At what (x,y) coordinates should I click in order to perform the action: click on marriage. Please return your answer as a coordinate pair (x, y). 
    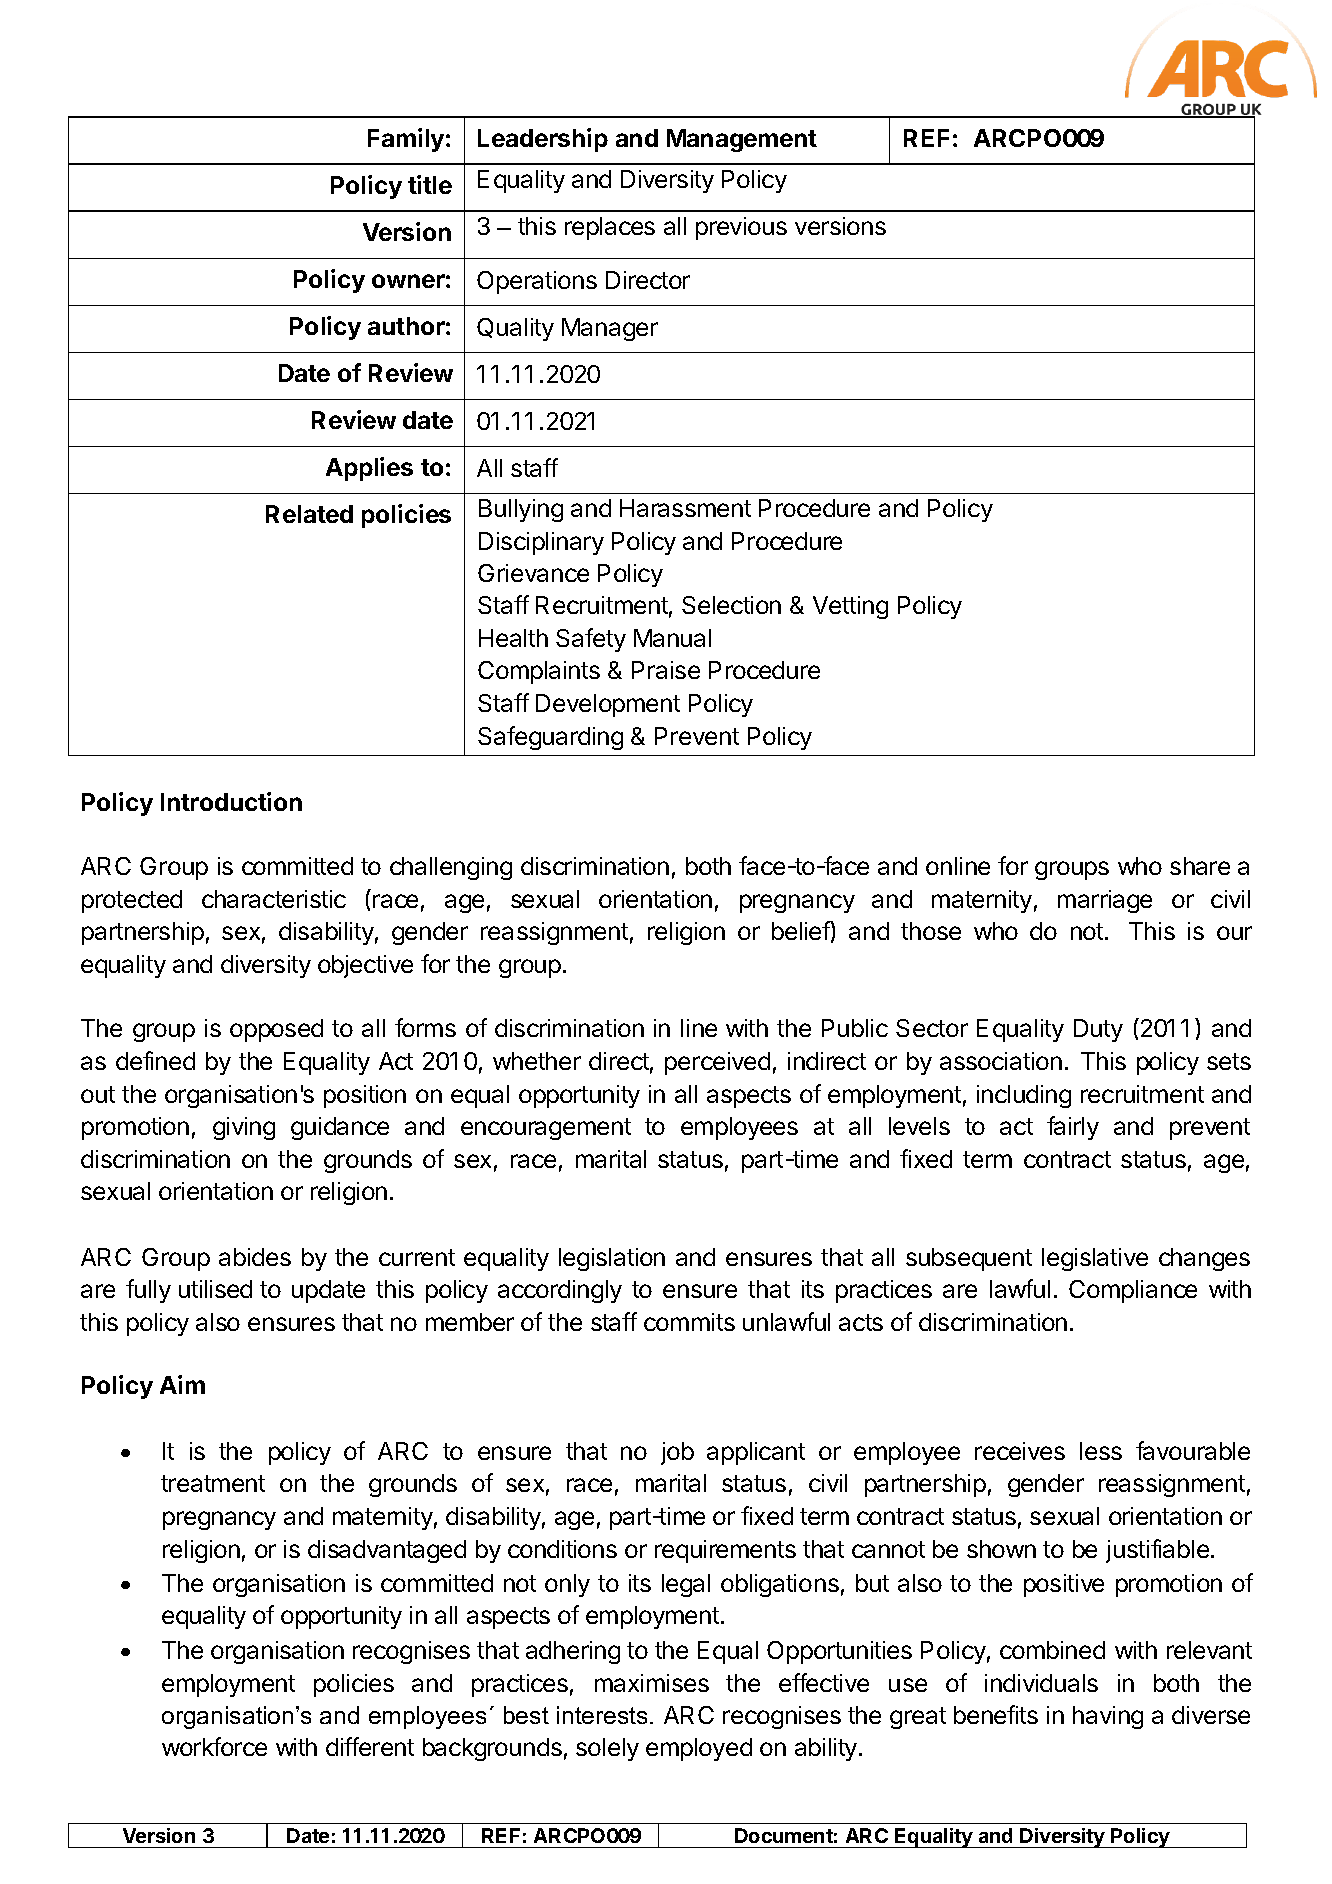
    Looking at the image, I should click on (1105, 901).
